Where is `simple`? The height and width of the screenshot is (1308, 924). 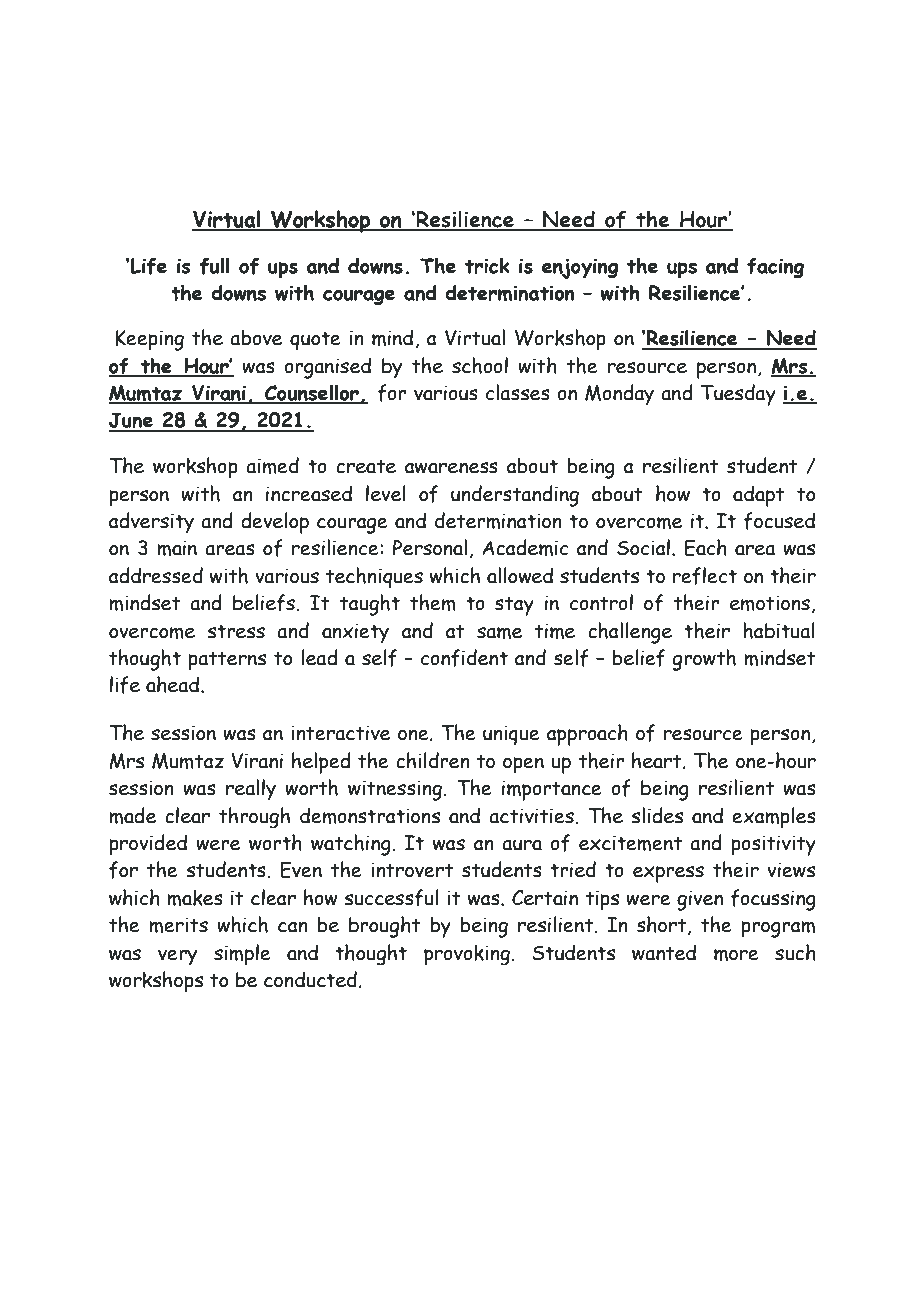 simple is located at coordinates (242, 954).
